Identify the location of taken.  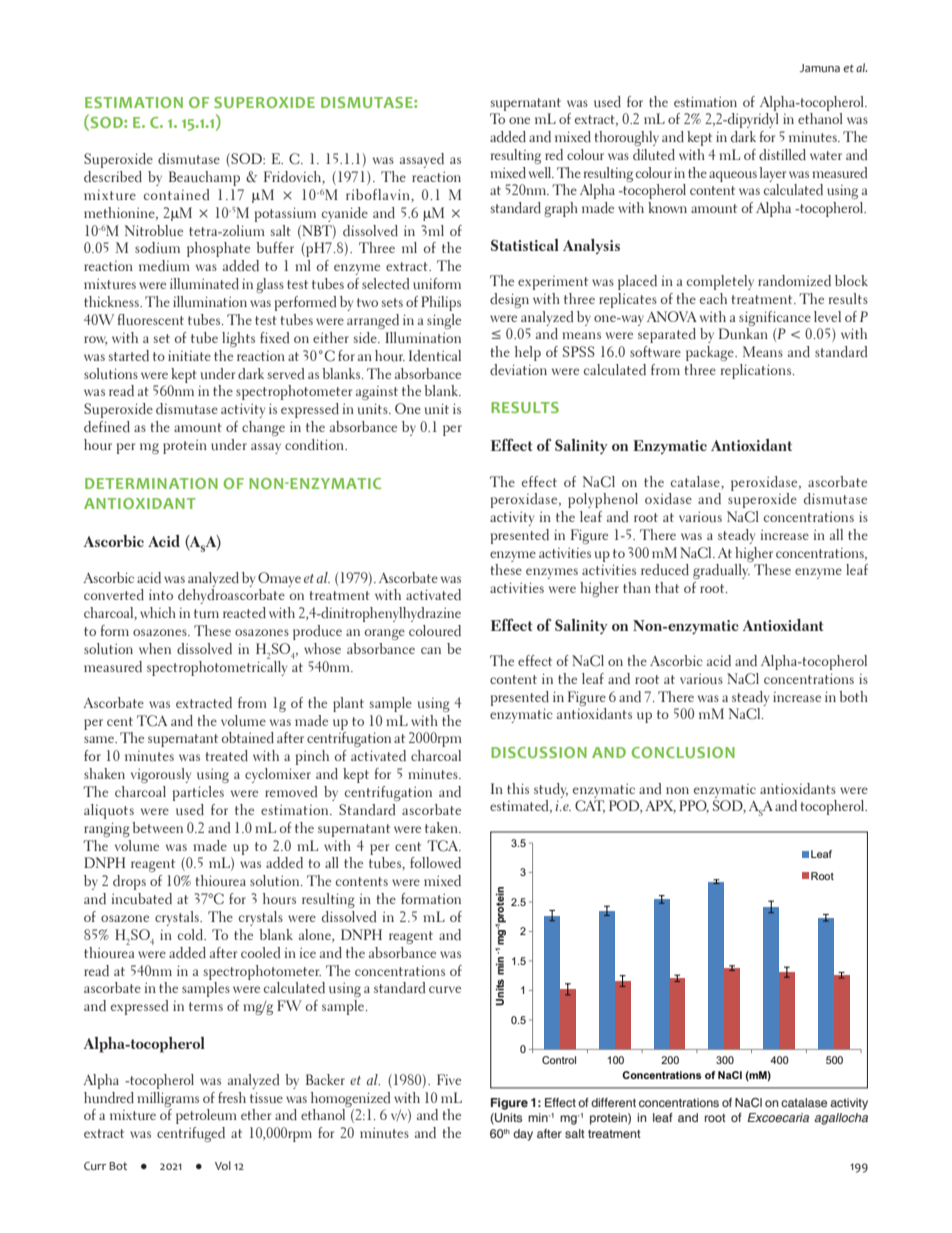
(442, 827).
